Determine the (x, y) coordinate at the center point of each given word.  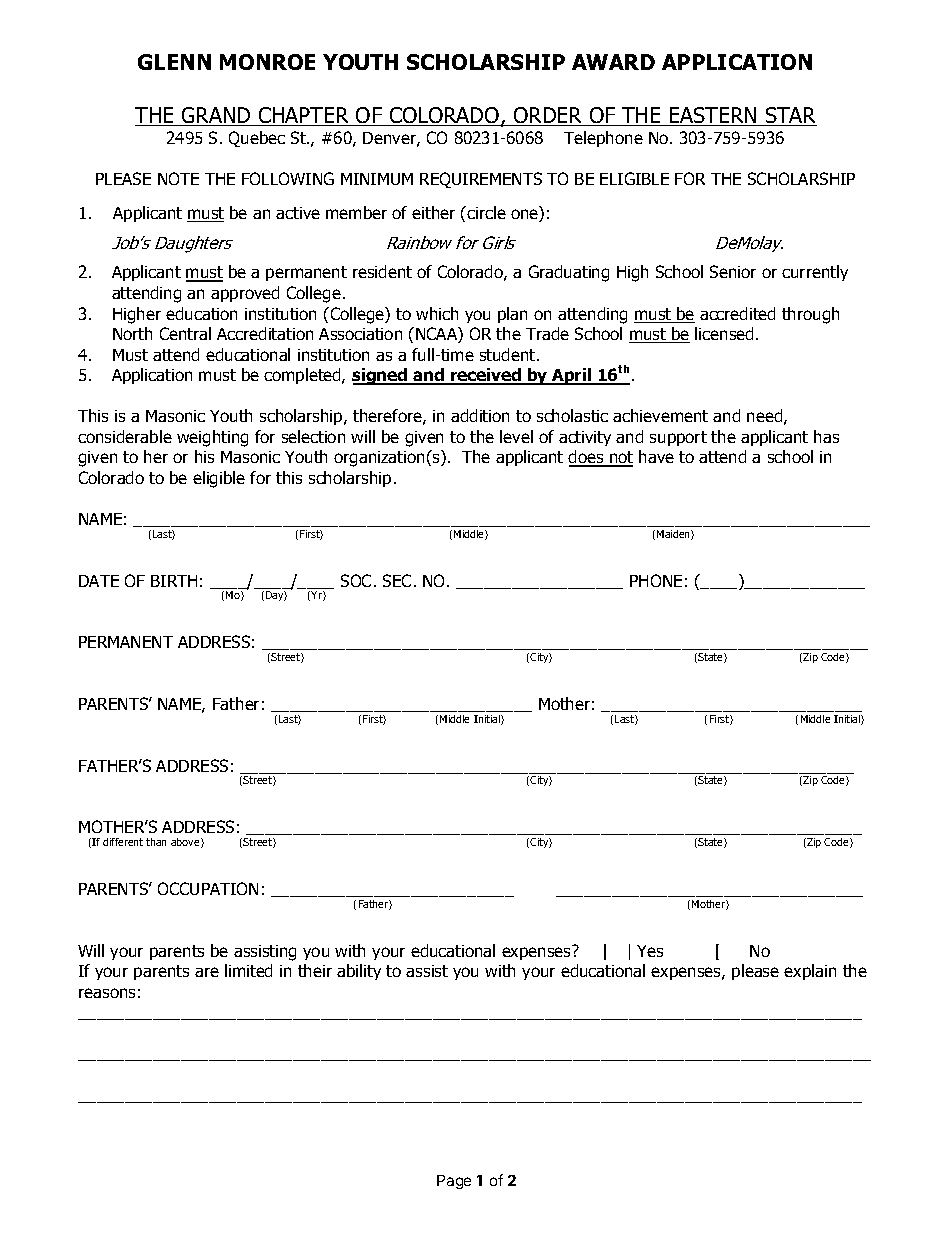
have (656, 456)
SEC (397, 580)
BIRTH (174, 581)
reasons (107, 993)
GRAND (216, 116)
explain (810, 972)
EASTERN (713, 116)
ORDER (548, 116)
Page (454, 1182)
